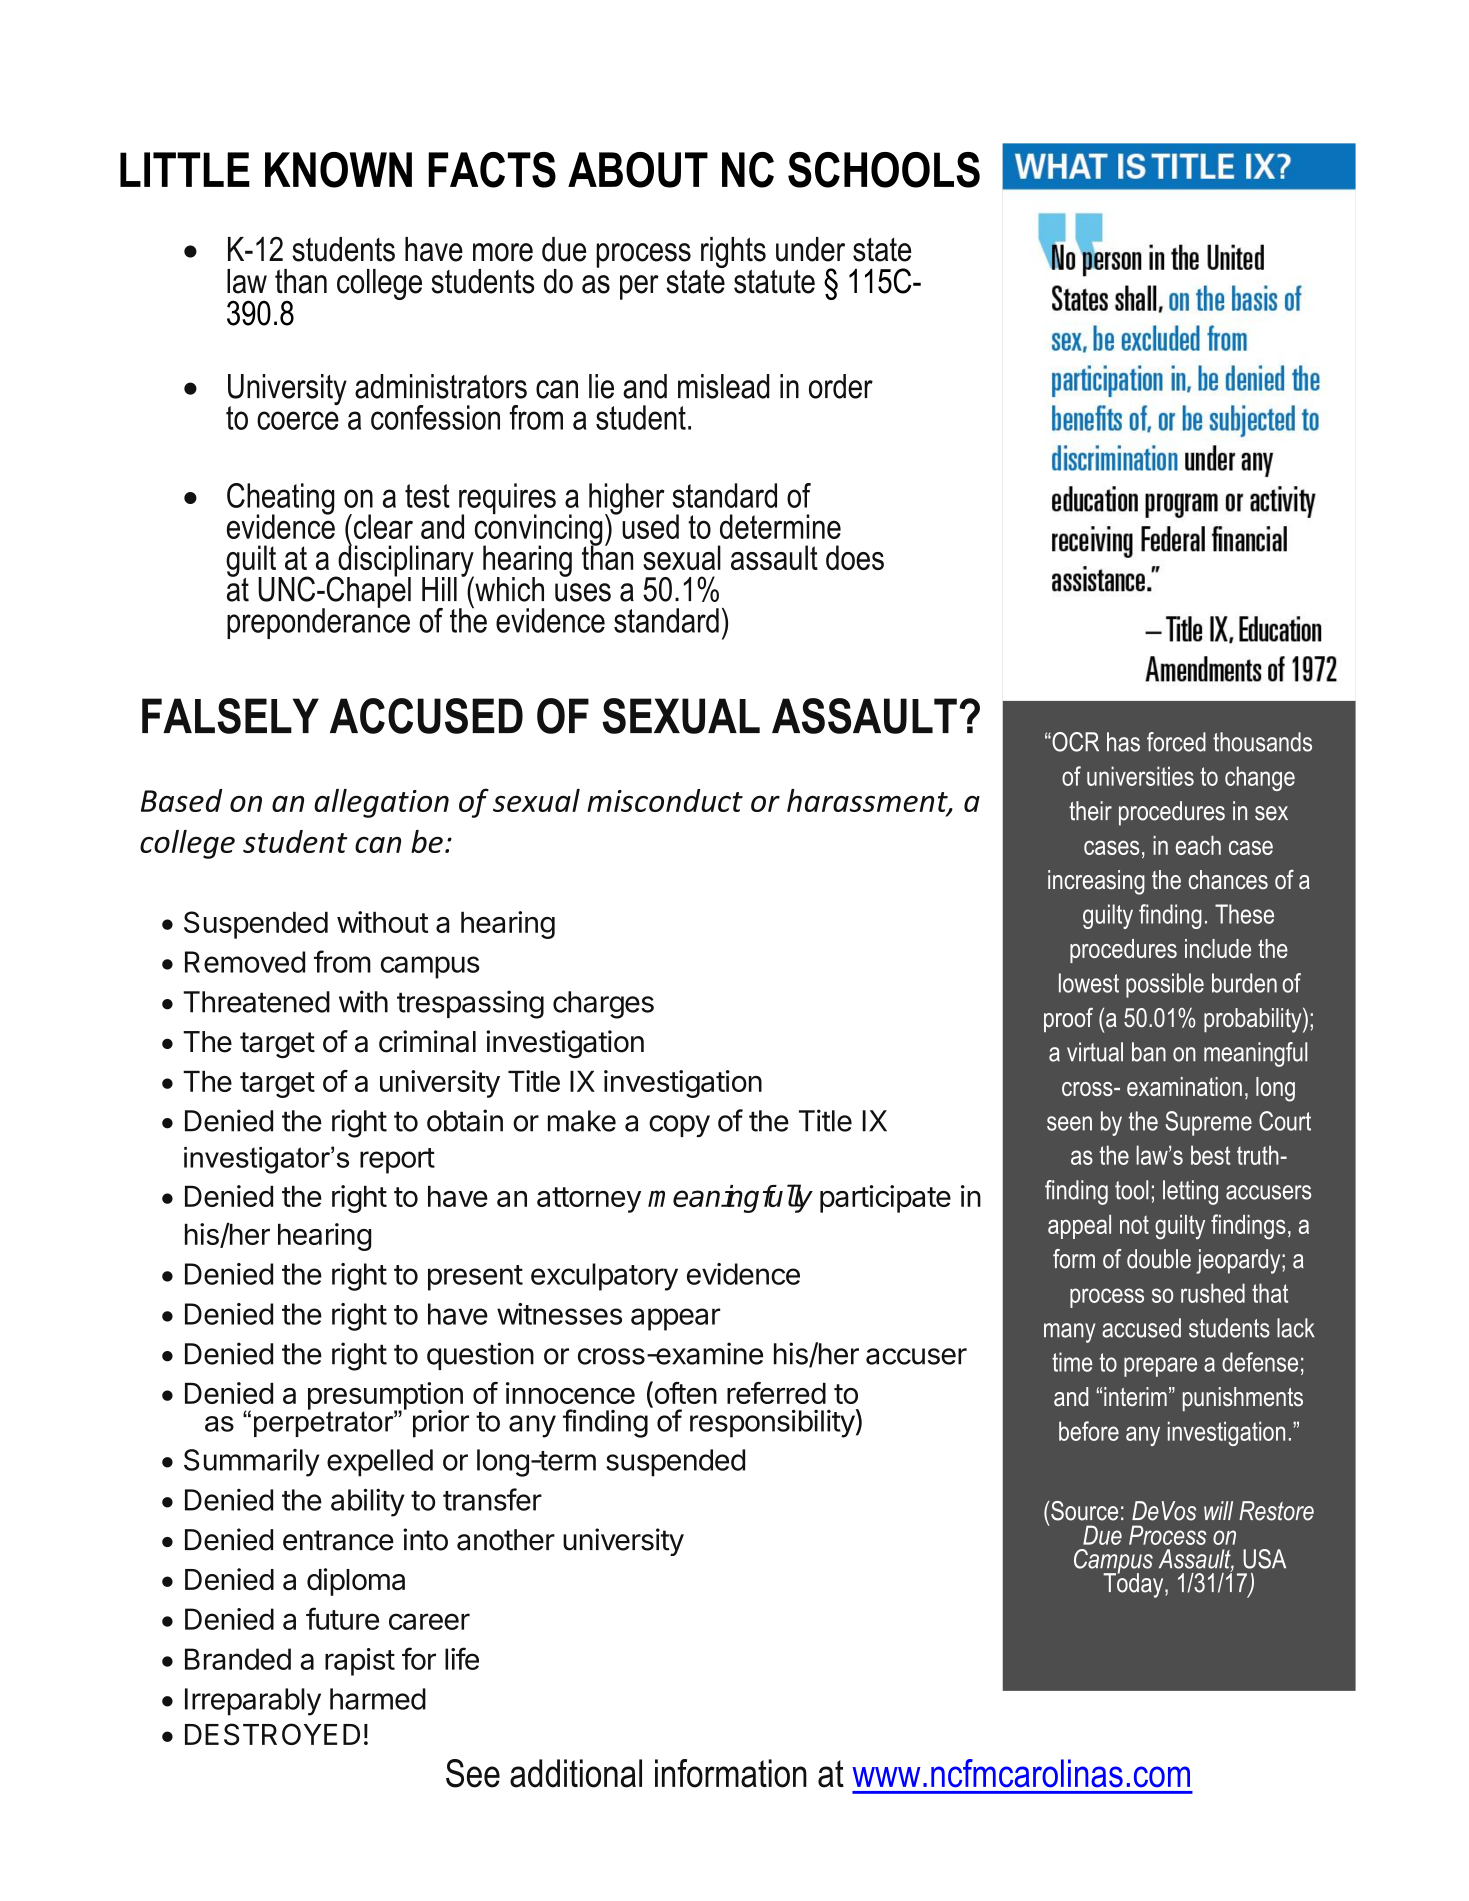  Describe the element at coordinates (884, 170) in the screenshot. I see `SCHOOLS` at that location.
